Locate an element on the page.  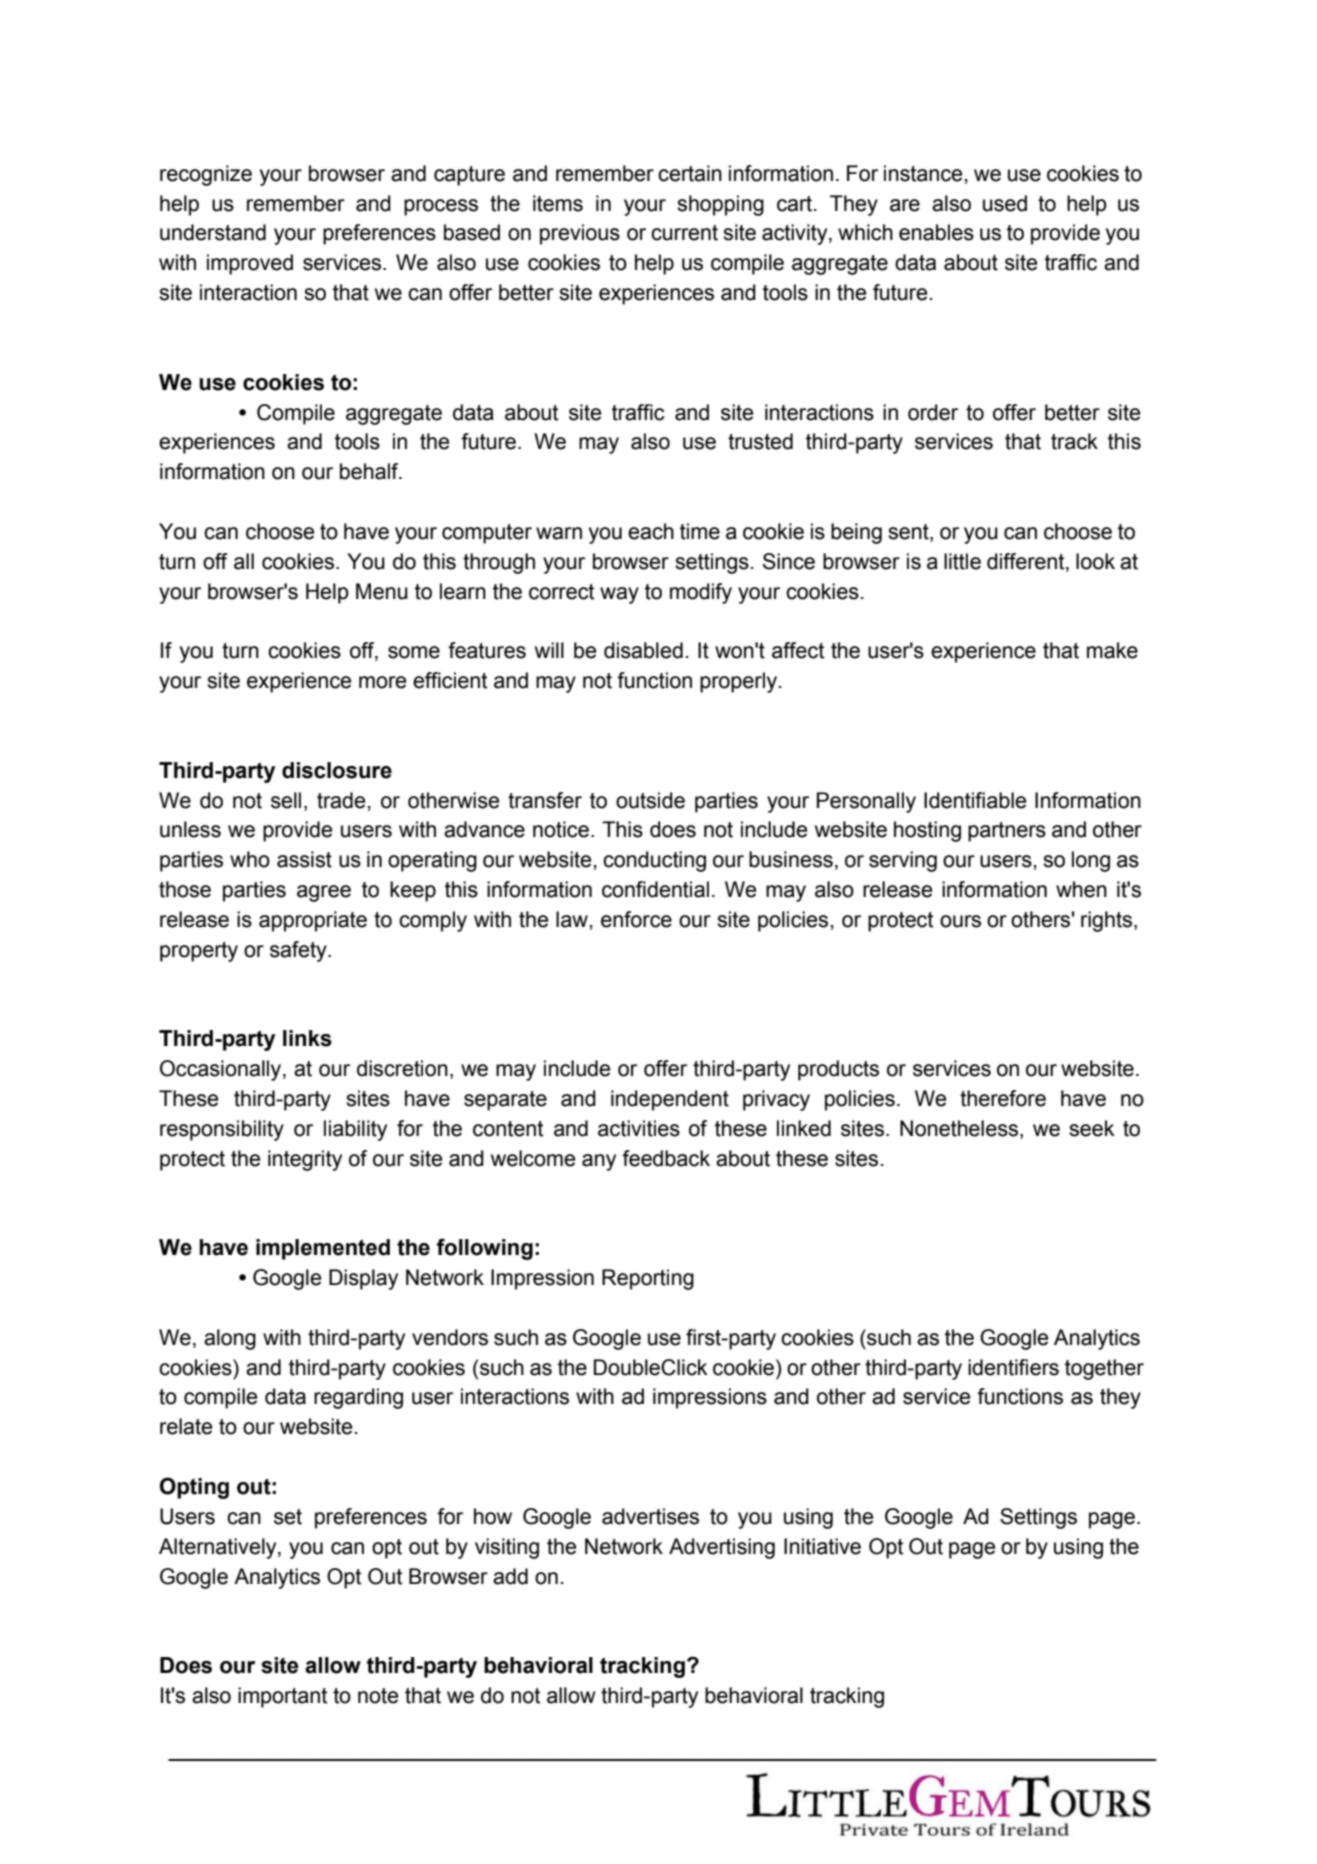
identifiers is located at coordinates (1013, 1367).
